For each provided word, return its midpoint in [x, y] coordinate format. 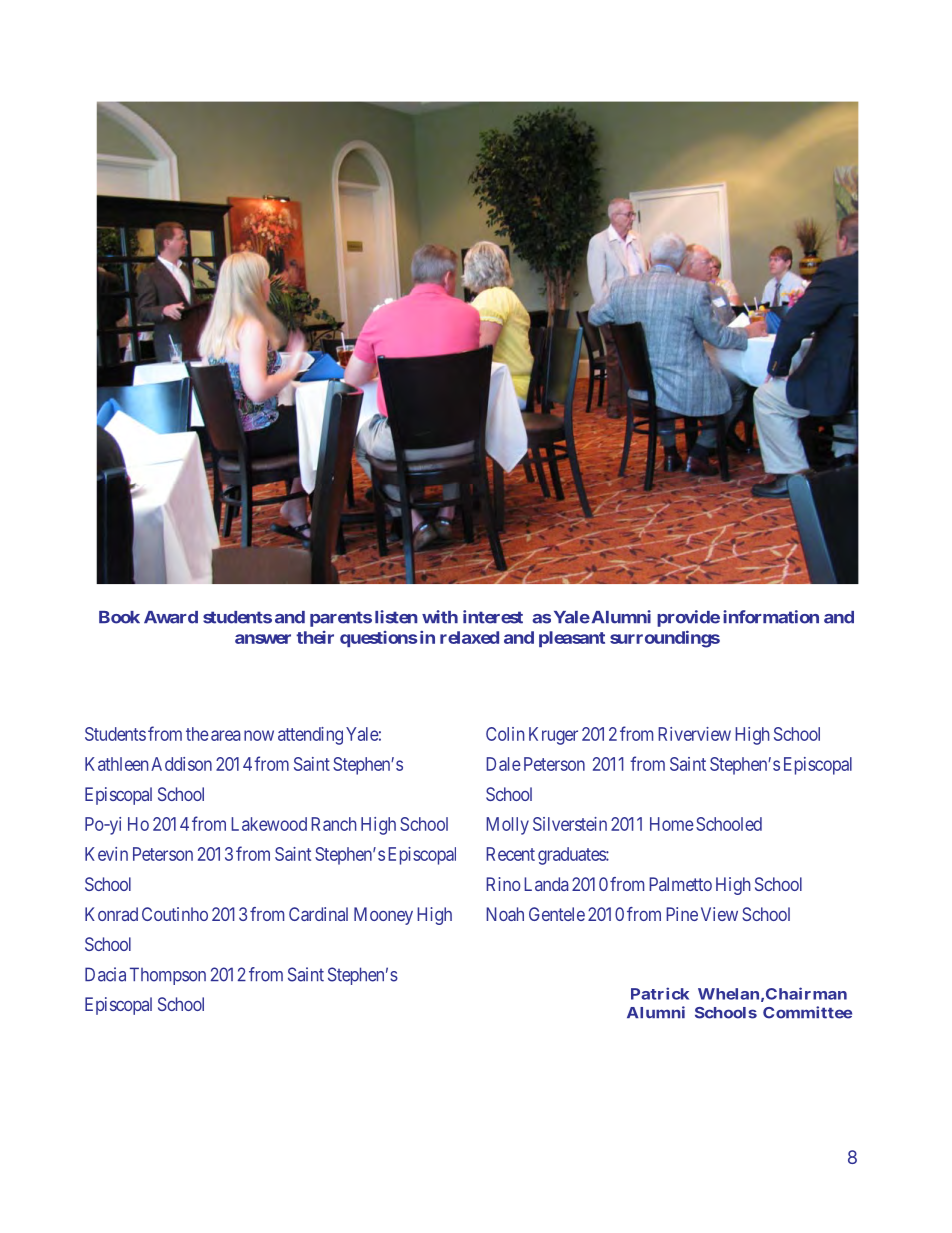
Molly [507, 826]
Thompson [168, 976]
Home [672, 824]
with [440, 617]
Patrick [660, 993]
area [226, 735]
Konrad [111, 914]
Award [171, 617]
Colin [505, 734]
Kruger [553, 736]
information [771, 617]
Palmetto [680, 884]
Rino [503, 884]
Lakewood [269, 824]
